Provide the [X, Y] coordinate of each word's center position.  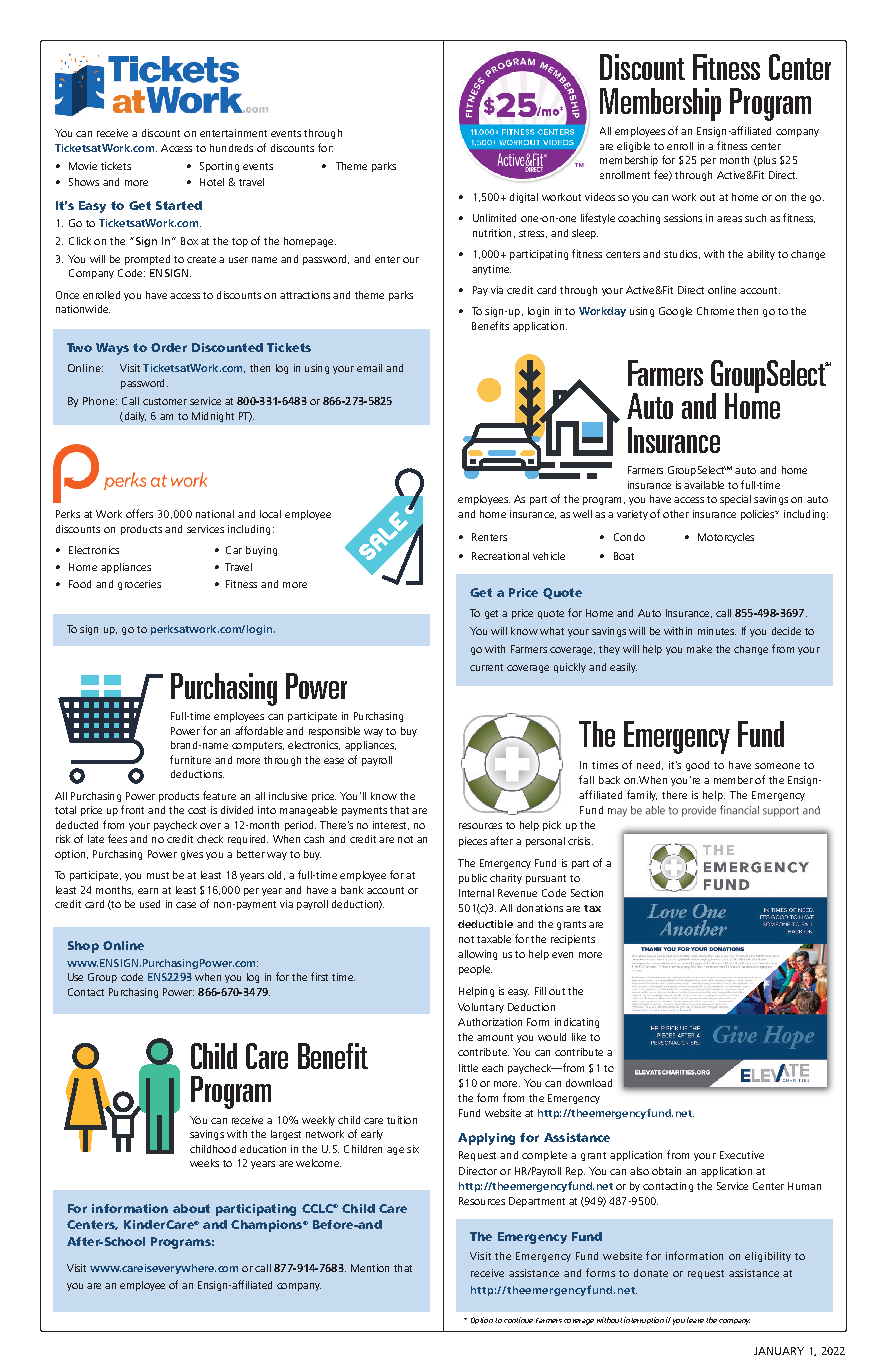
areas [729, 219]
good [697, 766]
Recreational [500, 556]
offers [139, 513]
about [191, 1208]
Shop [83, 947]
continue [518, 1320]
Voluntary [481, 1008]
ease [334, 761]
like [579, 1037]
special [735, 500]
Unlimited [494, 218]
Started [179, 205]
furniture [190, 759]
